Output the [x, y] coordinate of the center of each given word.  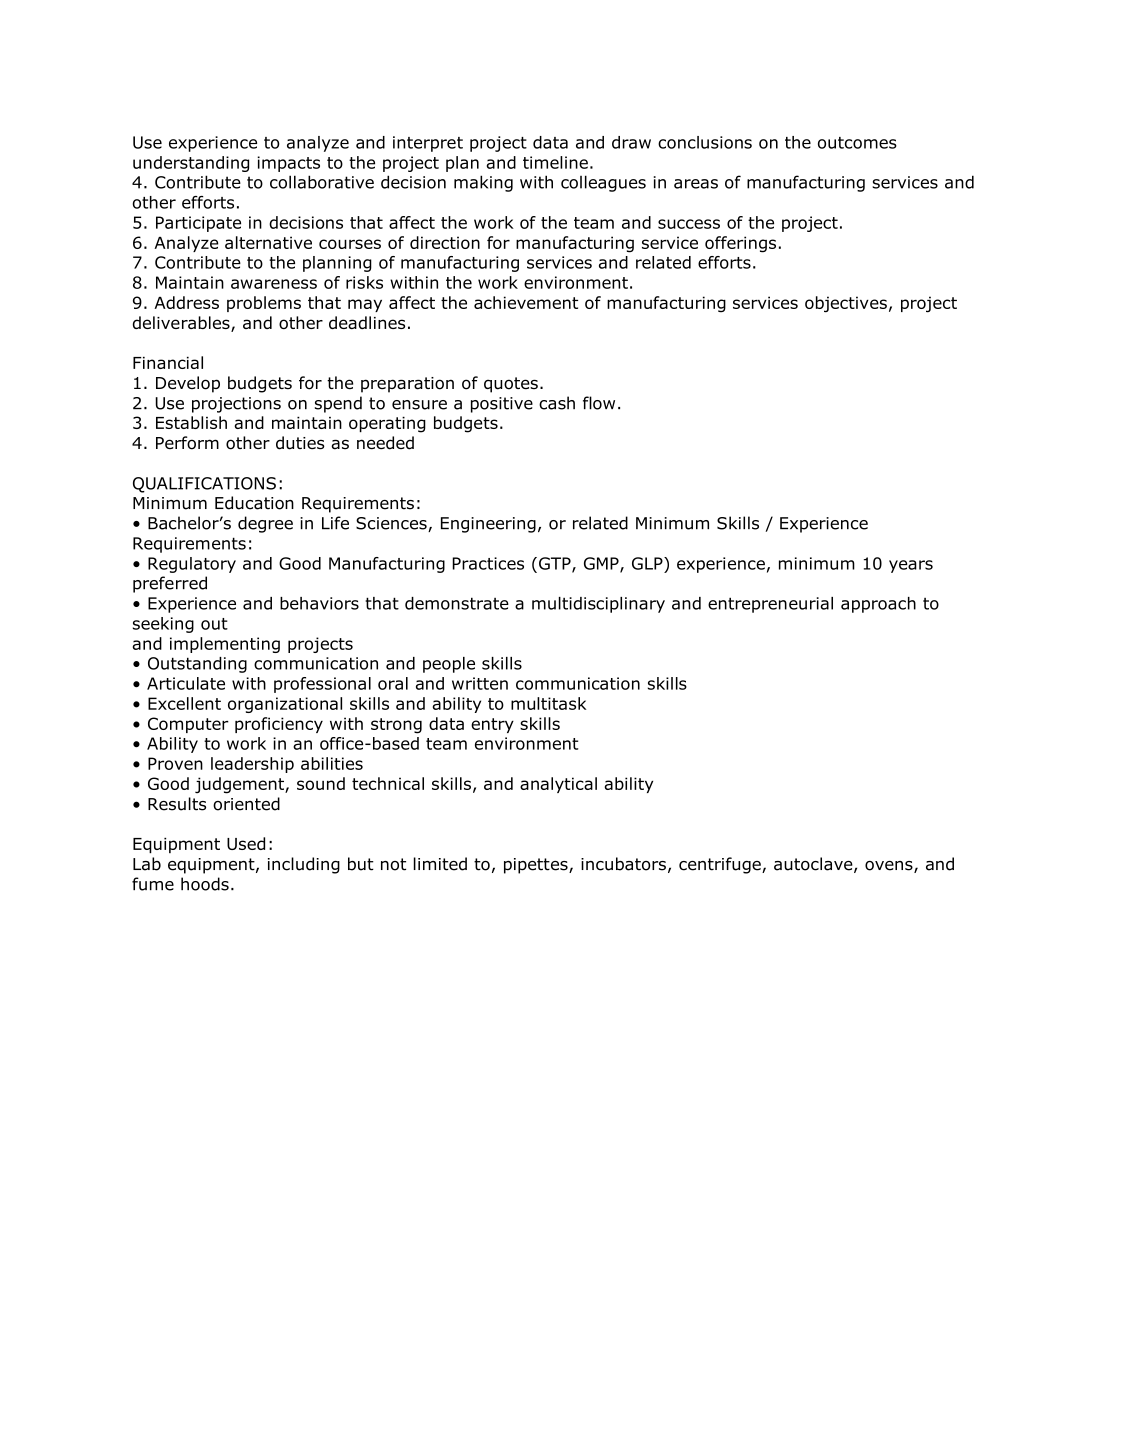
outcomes [857, 143]
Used [246, 843]
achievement [526, 302]
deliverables [182, 324]
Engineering [488, 525]
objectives [846, 304]
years [911, 566]
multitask [548, 703]
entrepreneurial [770, 605]
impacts [288, 164]
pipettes [537, 866]
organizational [285, 705]
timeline [555, 162]
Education [254, 503]
